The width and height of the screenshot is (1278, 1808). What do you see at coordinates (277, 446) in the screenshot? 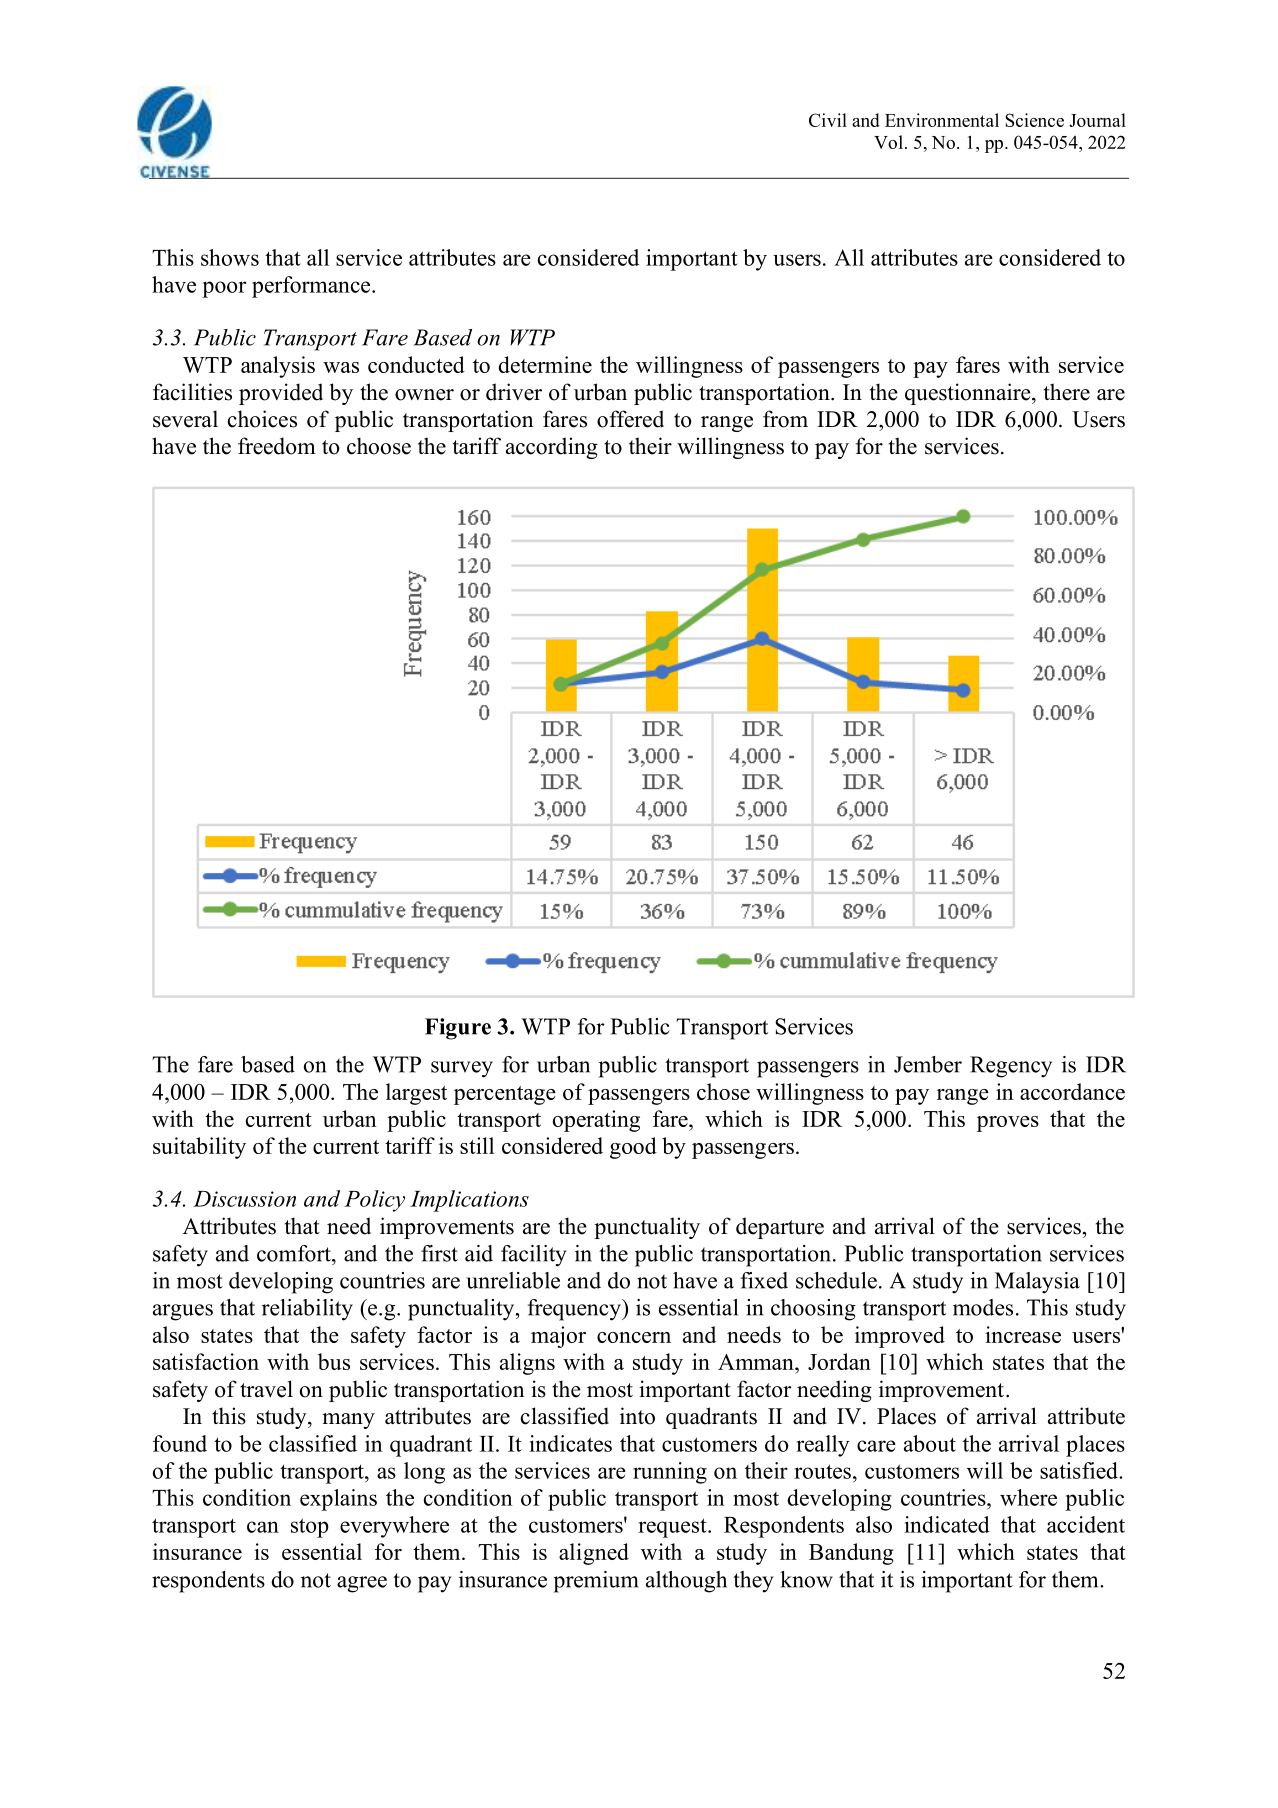
I see `freedom` at bounding box center [277, 446].
